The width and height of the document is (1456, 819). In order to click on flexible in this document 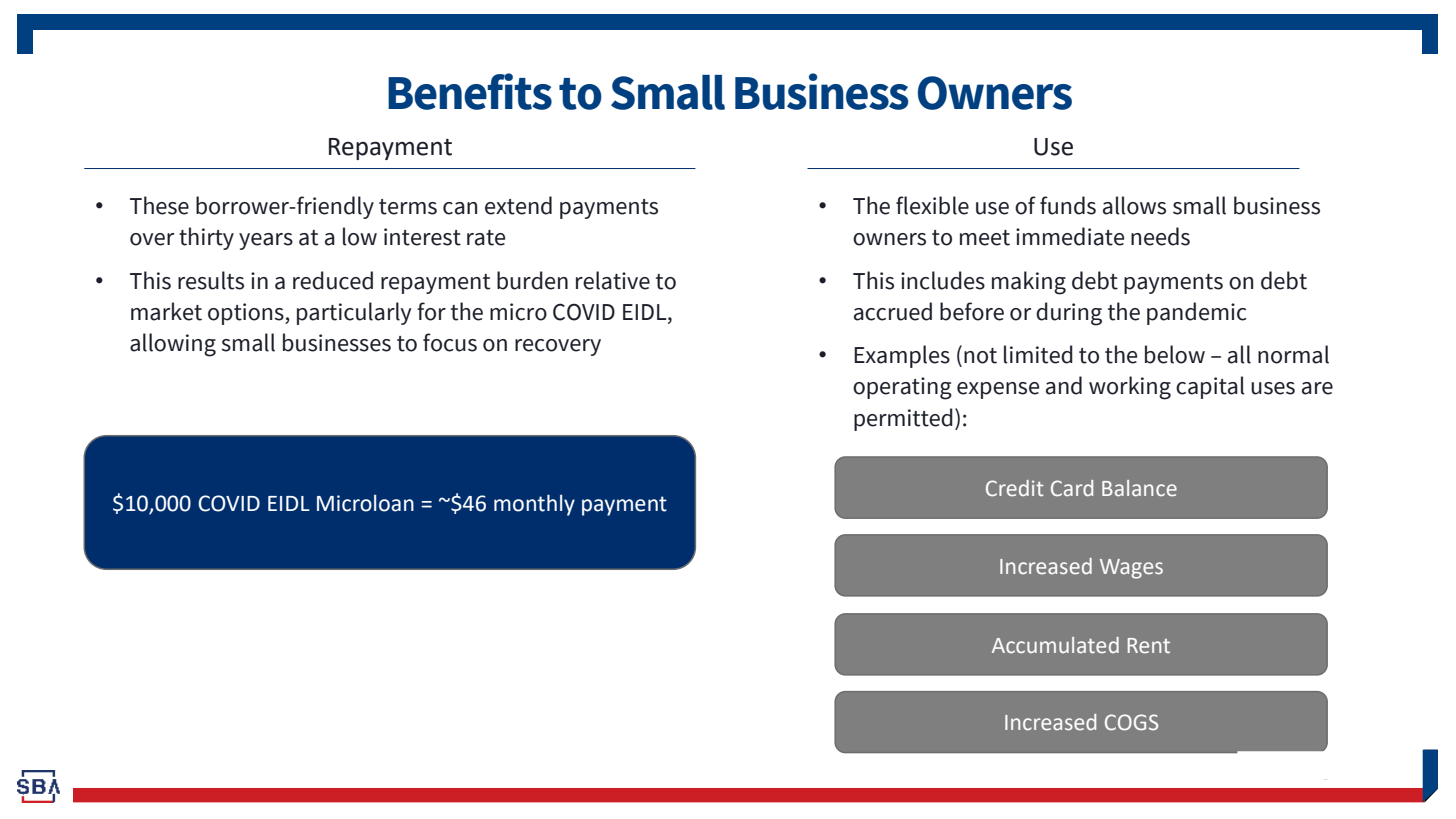, I will do `click(932, 205)`.
